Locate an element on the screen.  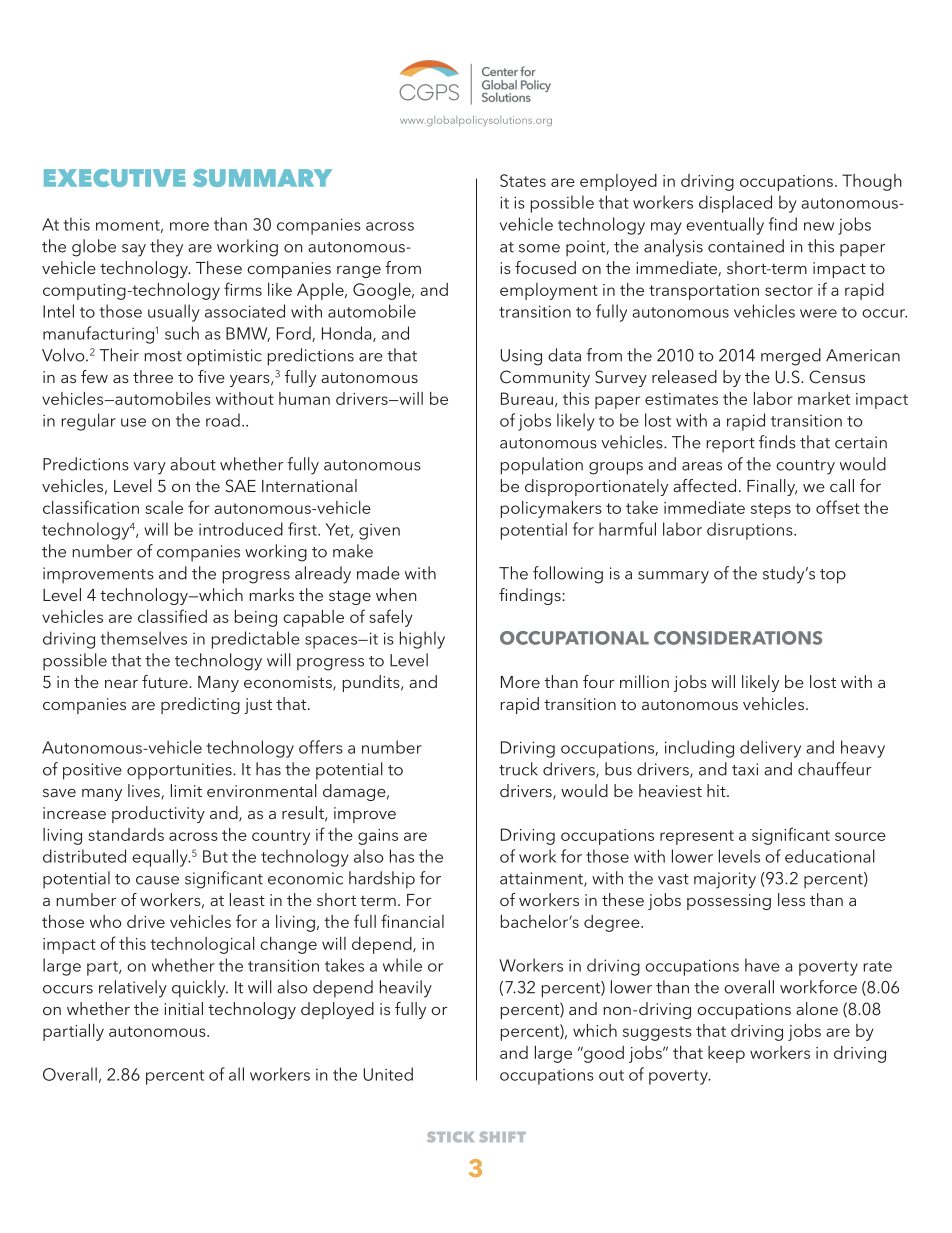
given is located at coordinates (379, 531).
